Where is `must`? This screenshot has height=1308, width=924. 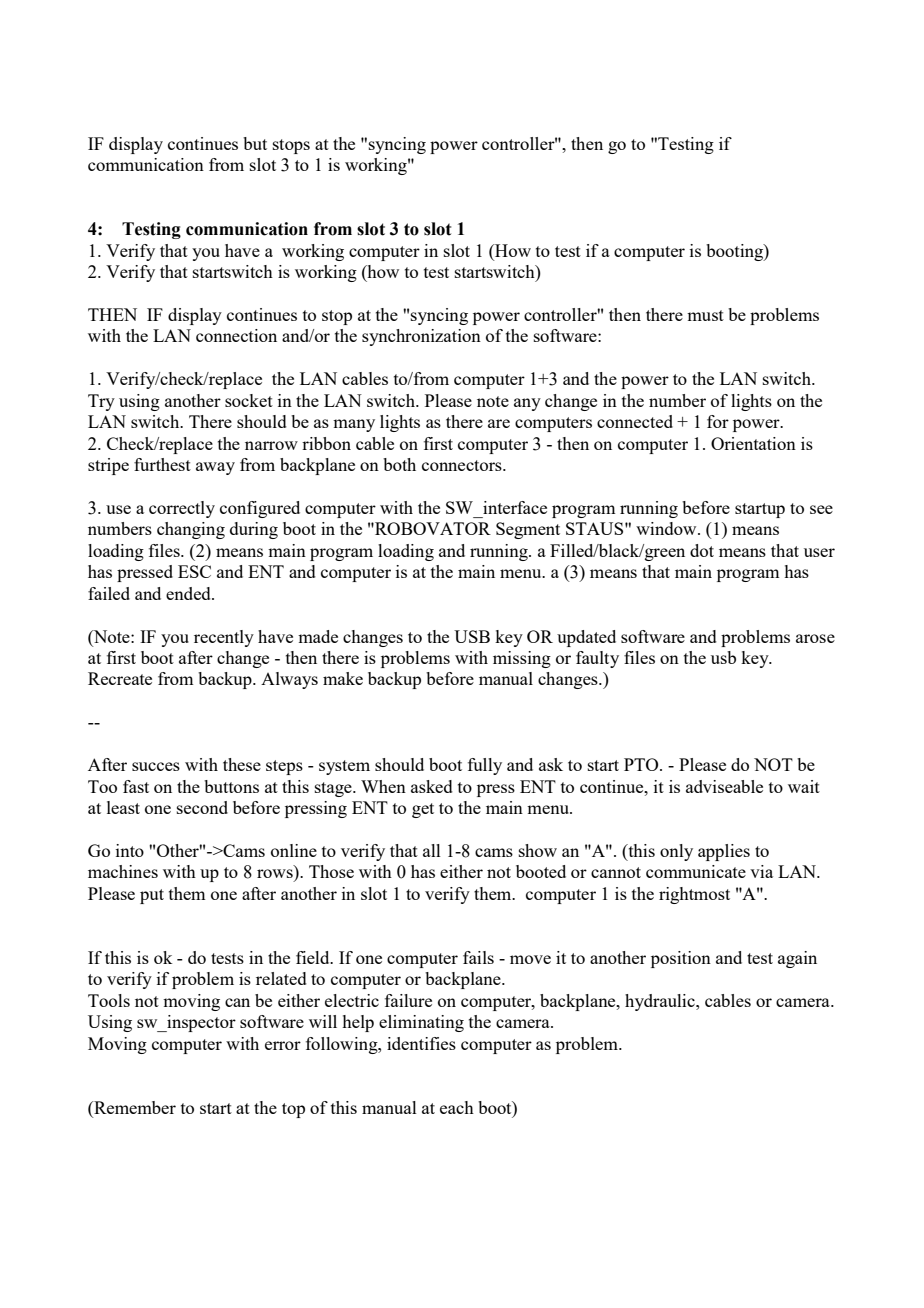
must is located at coordinates (705, 315).
